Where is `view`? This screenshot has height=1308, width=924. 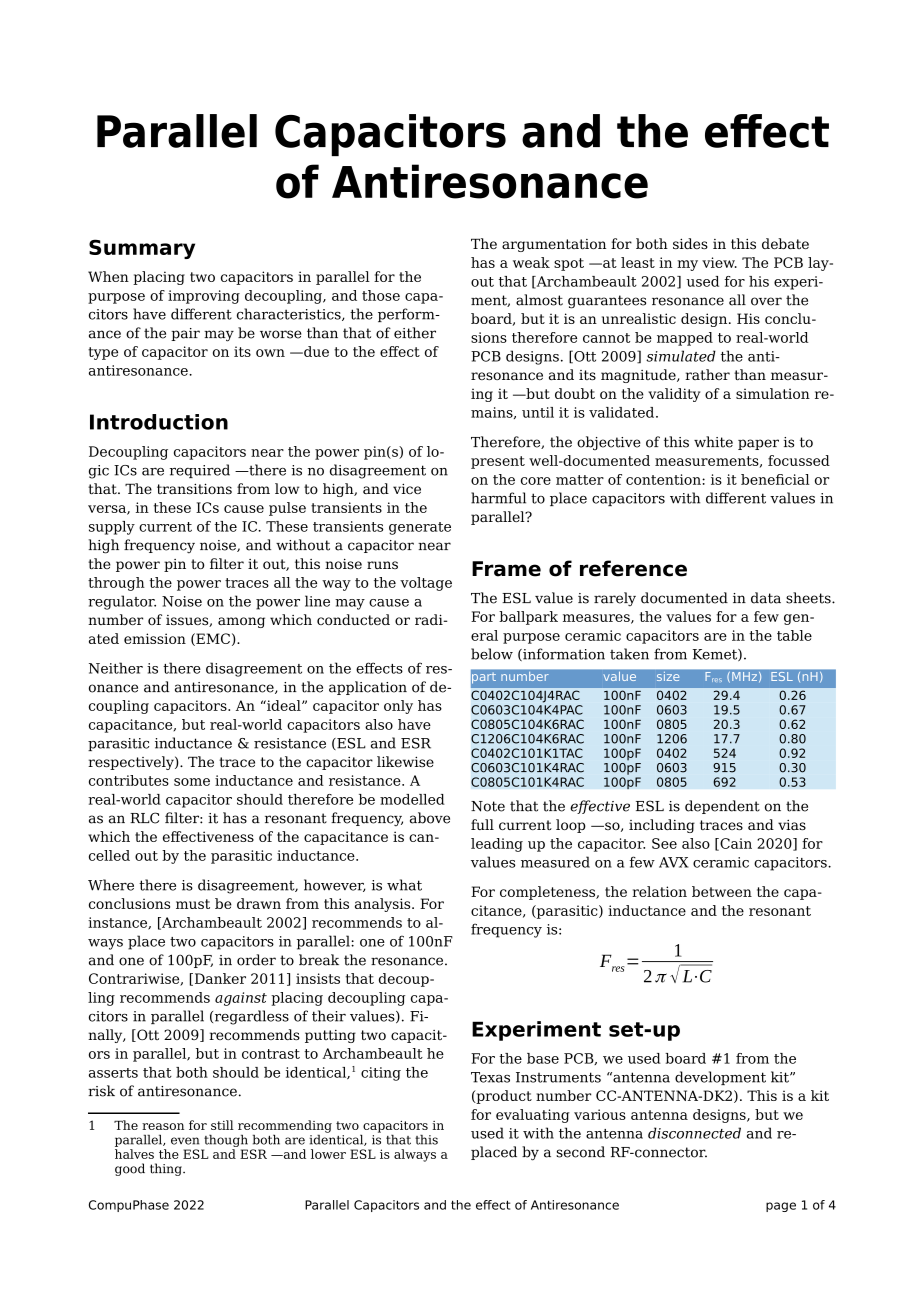 view is located at coordinates (719, 262).
